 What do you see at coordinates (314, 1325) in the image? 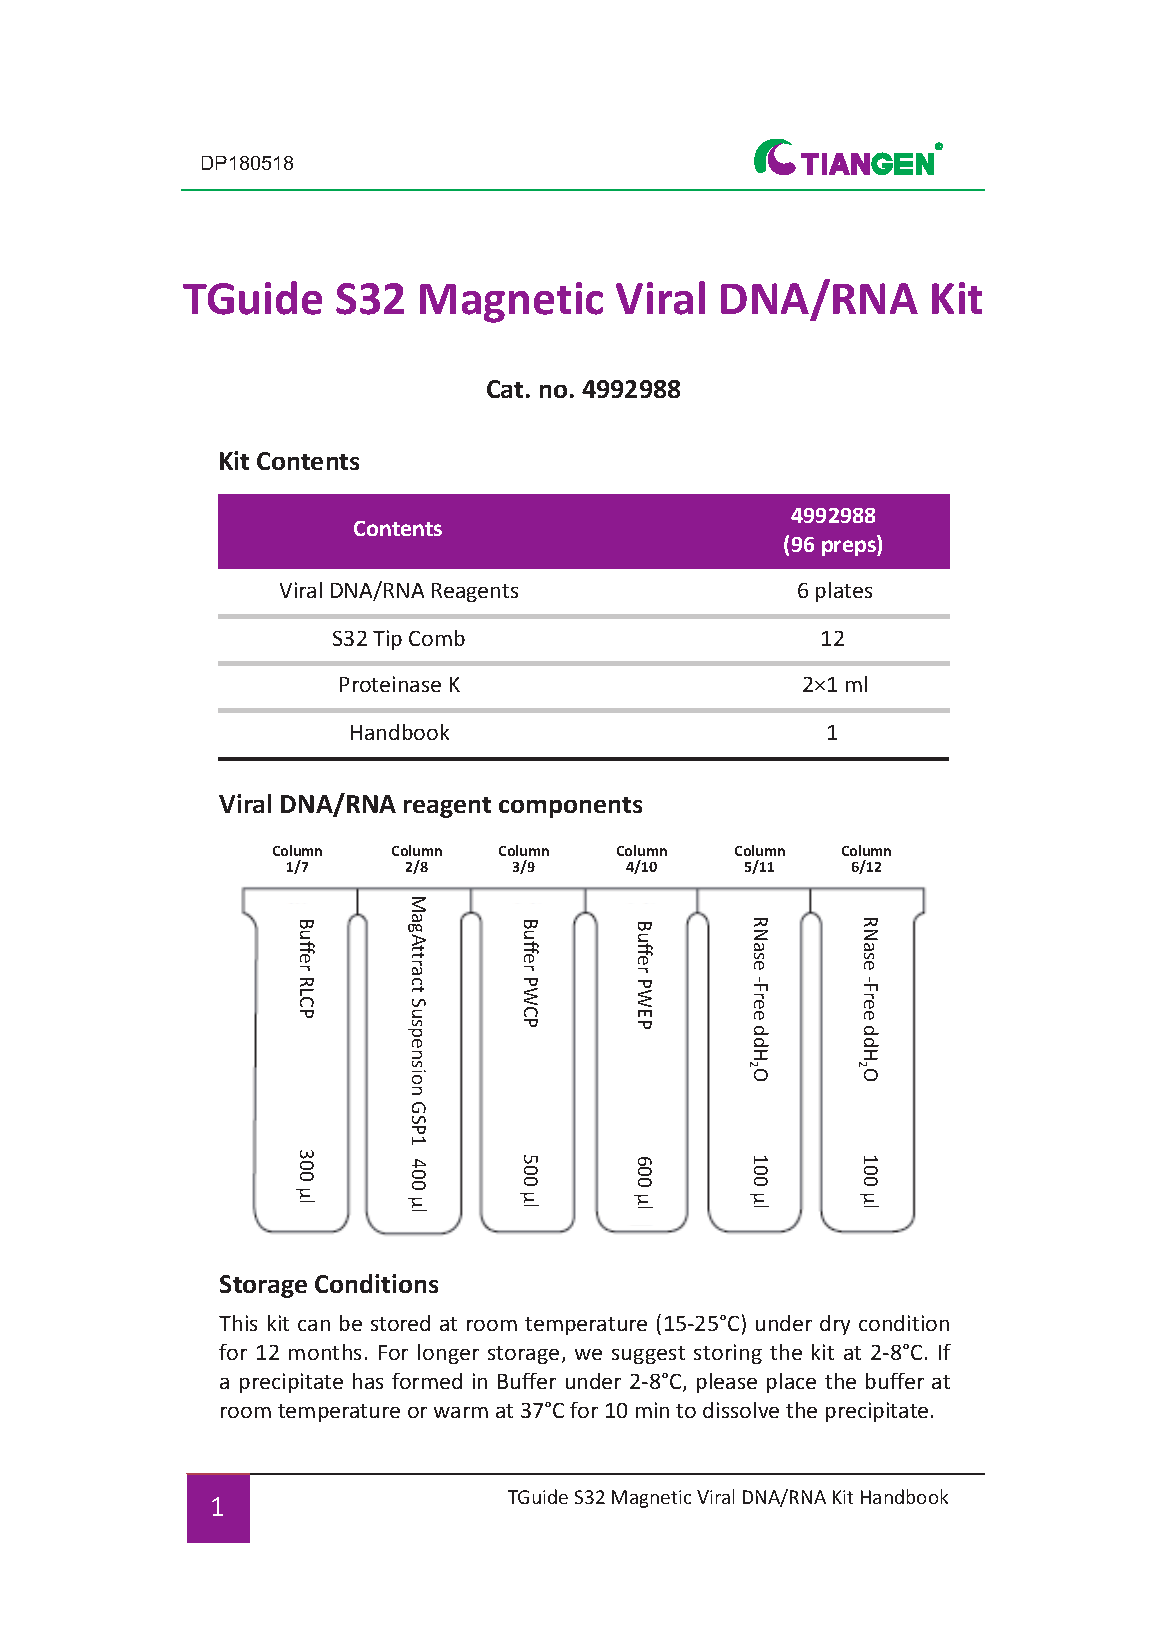
I see `can` at bounding box center [314, 1325].
